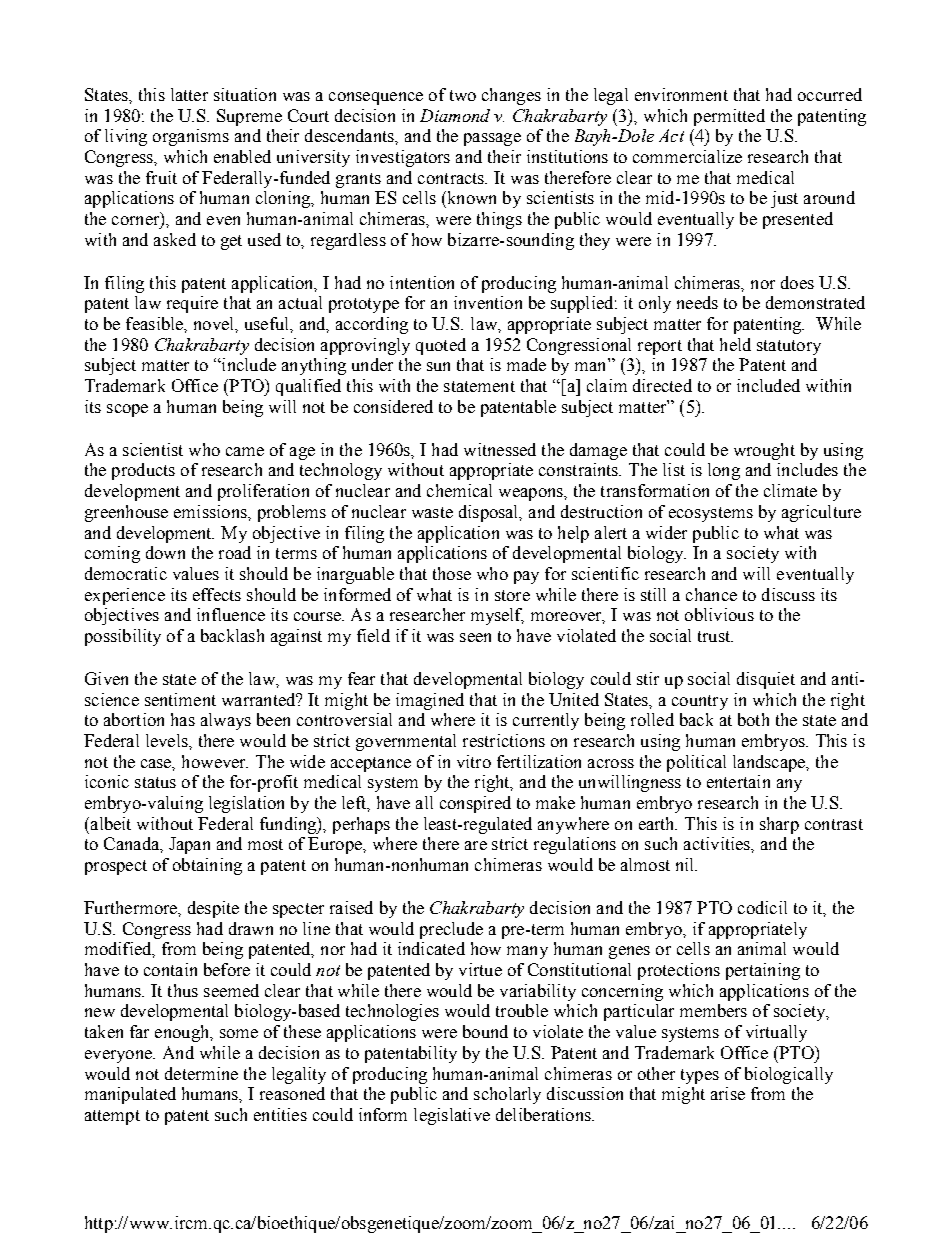 The width and height of the screenshot is (952, 1233). What do you see at coordinates (130, 1095) in the screenshot?
I see `manipulated` at bounding box center [130, 1095].
